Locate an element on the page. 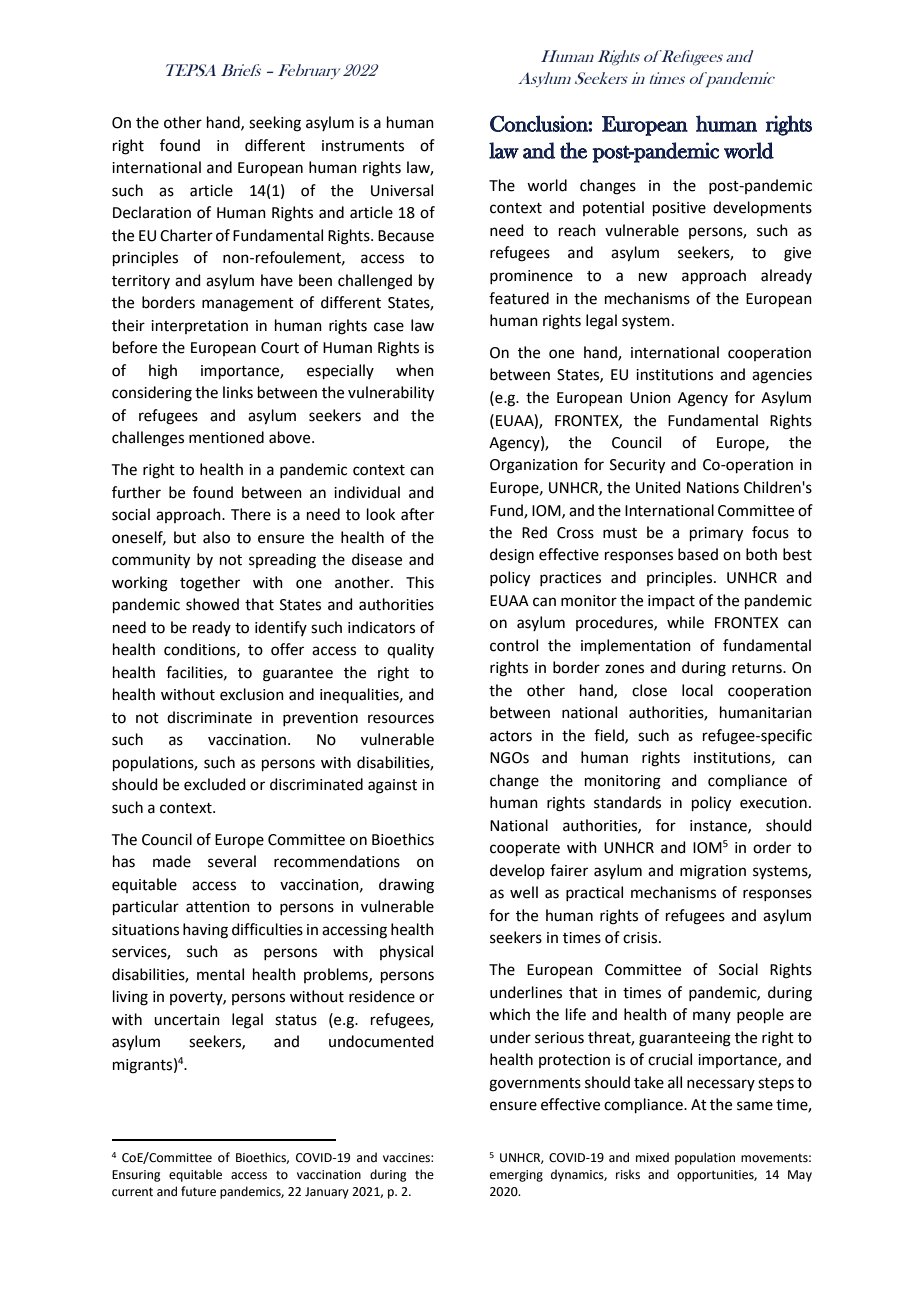 This document has width=924, height=1308. many is located at coordinates (712, 1017).
